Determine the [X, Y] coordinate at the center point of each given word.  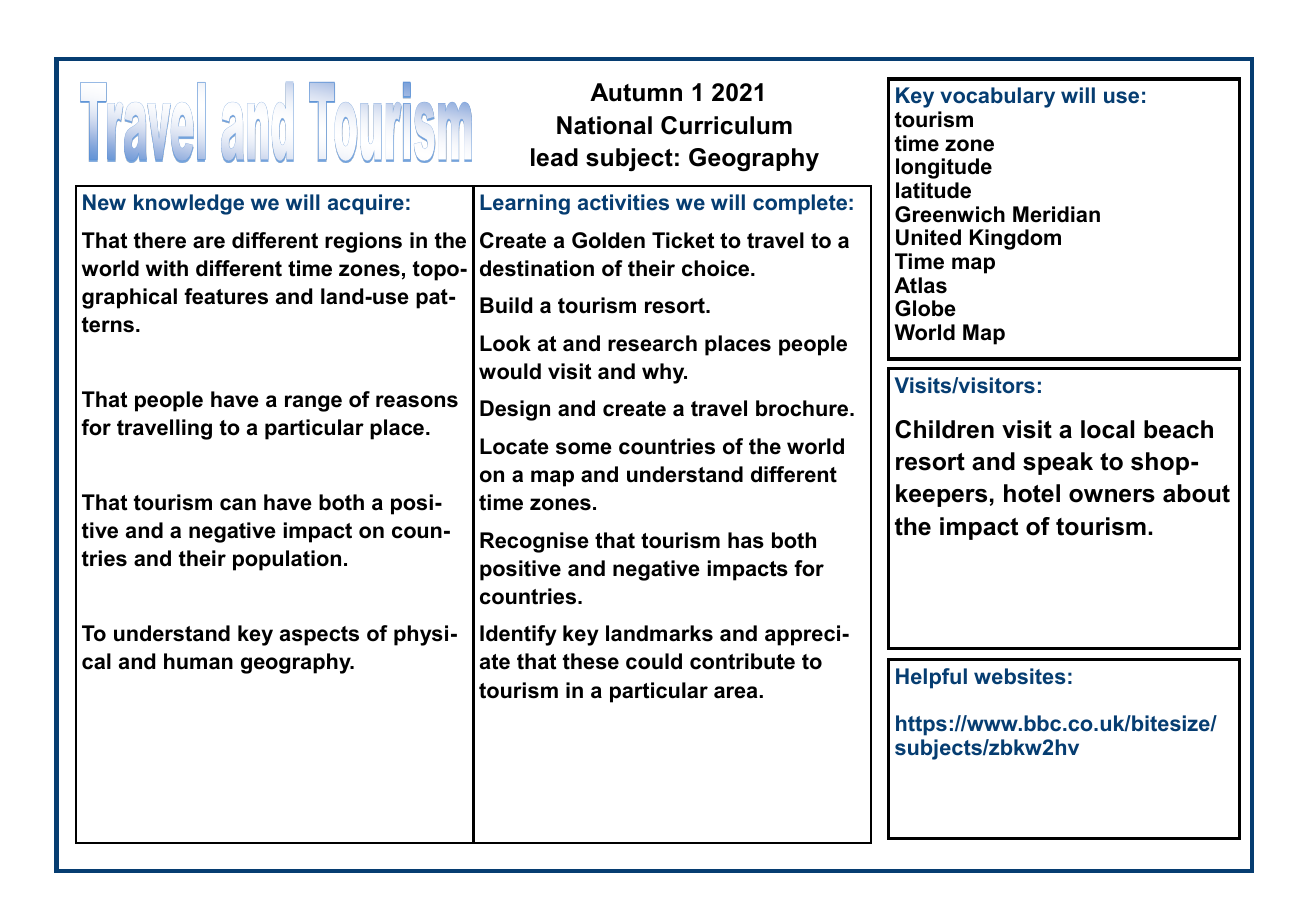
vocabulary [997, 97]
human [198, 661]
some [584, 448]
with [167, 268]
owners [1112, 496]
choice [717, 268]
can [238, 504]
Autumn [636, 92]
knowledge [189, 204]
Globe [925, 308]
